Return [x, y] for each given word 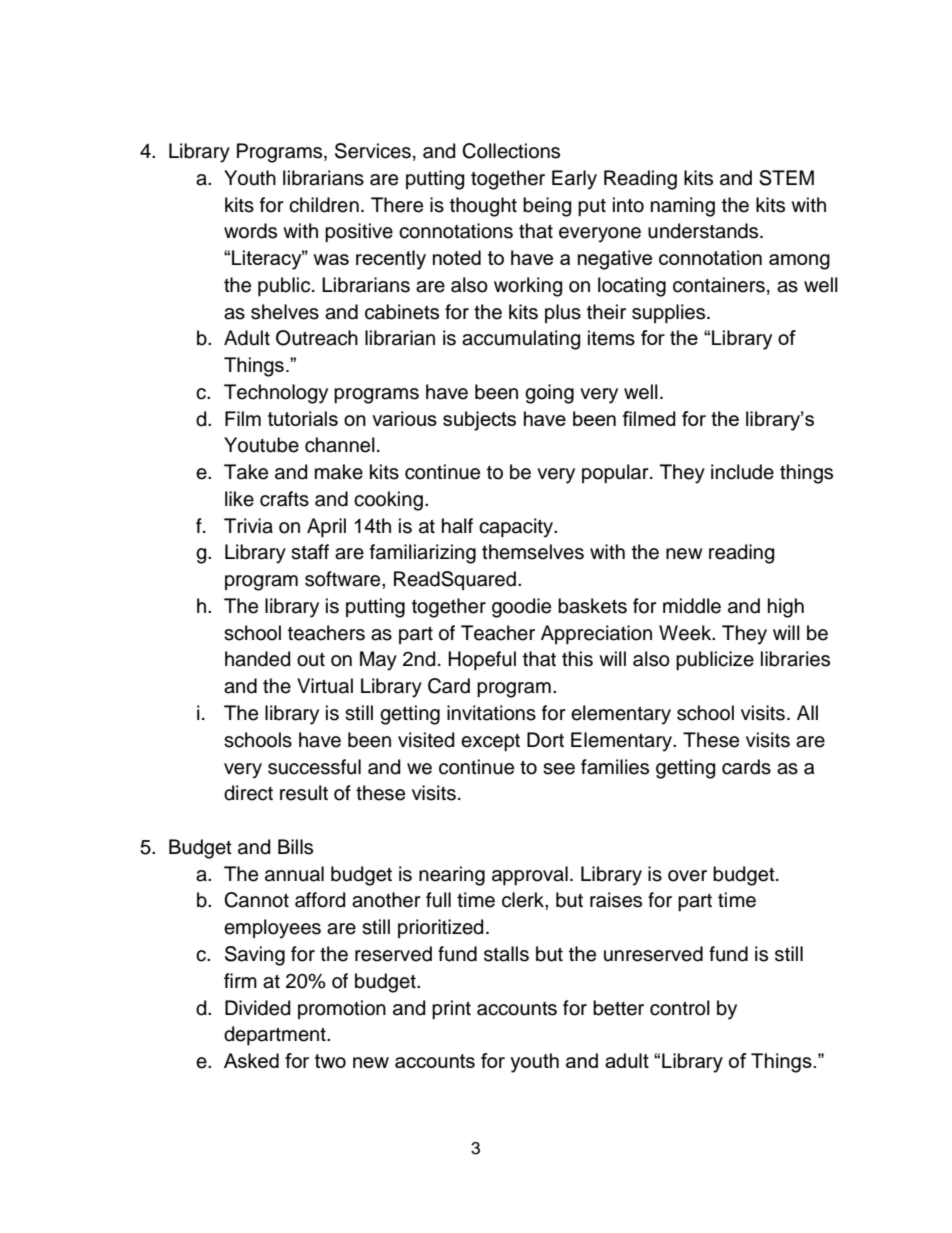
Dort [545, 740]
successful [314, 767]
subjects [479, 421]
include [742, 472]
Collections [511, 151]
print [451, 1009]
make [339, 472]
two [330, 1061]
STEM [786, 178]
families [615, 767]
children [324, 205]
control [680, 1008]
